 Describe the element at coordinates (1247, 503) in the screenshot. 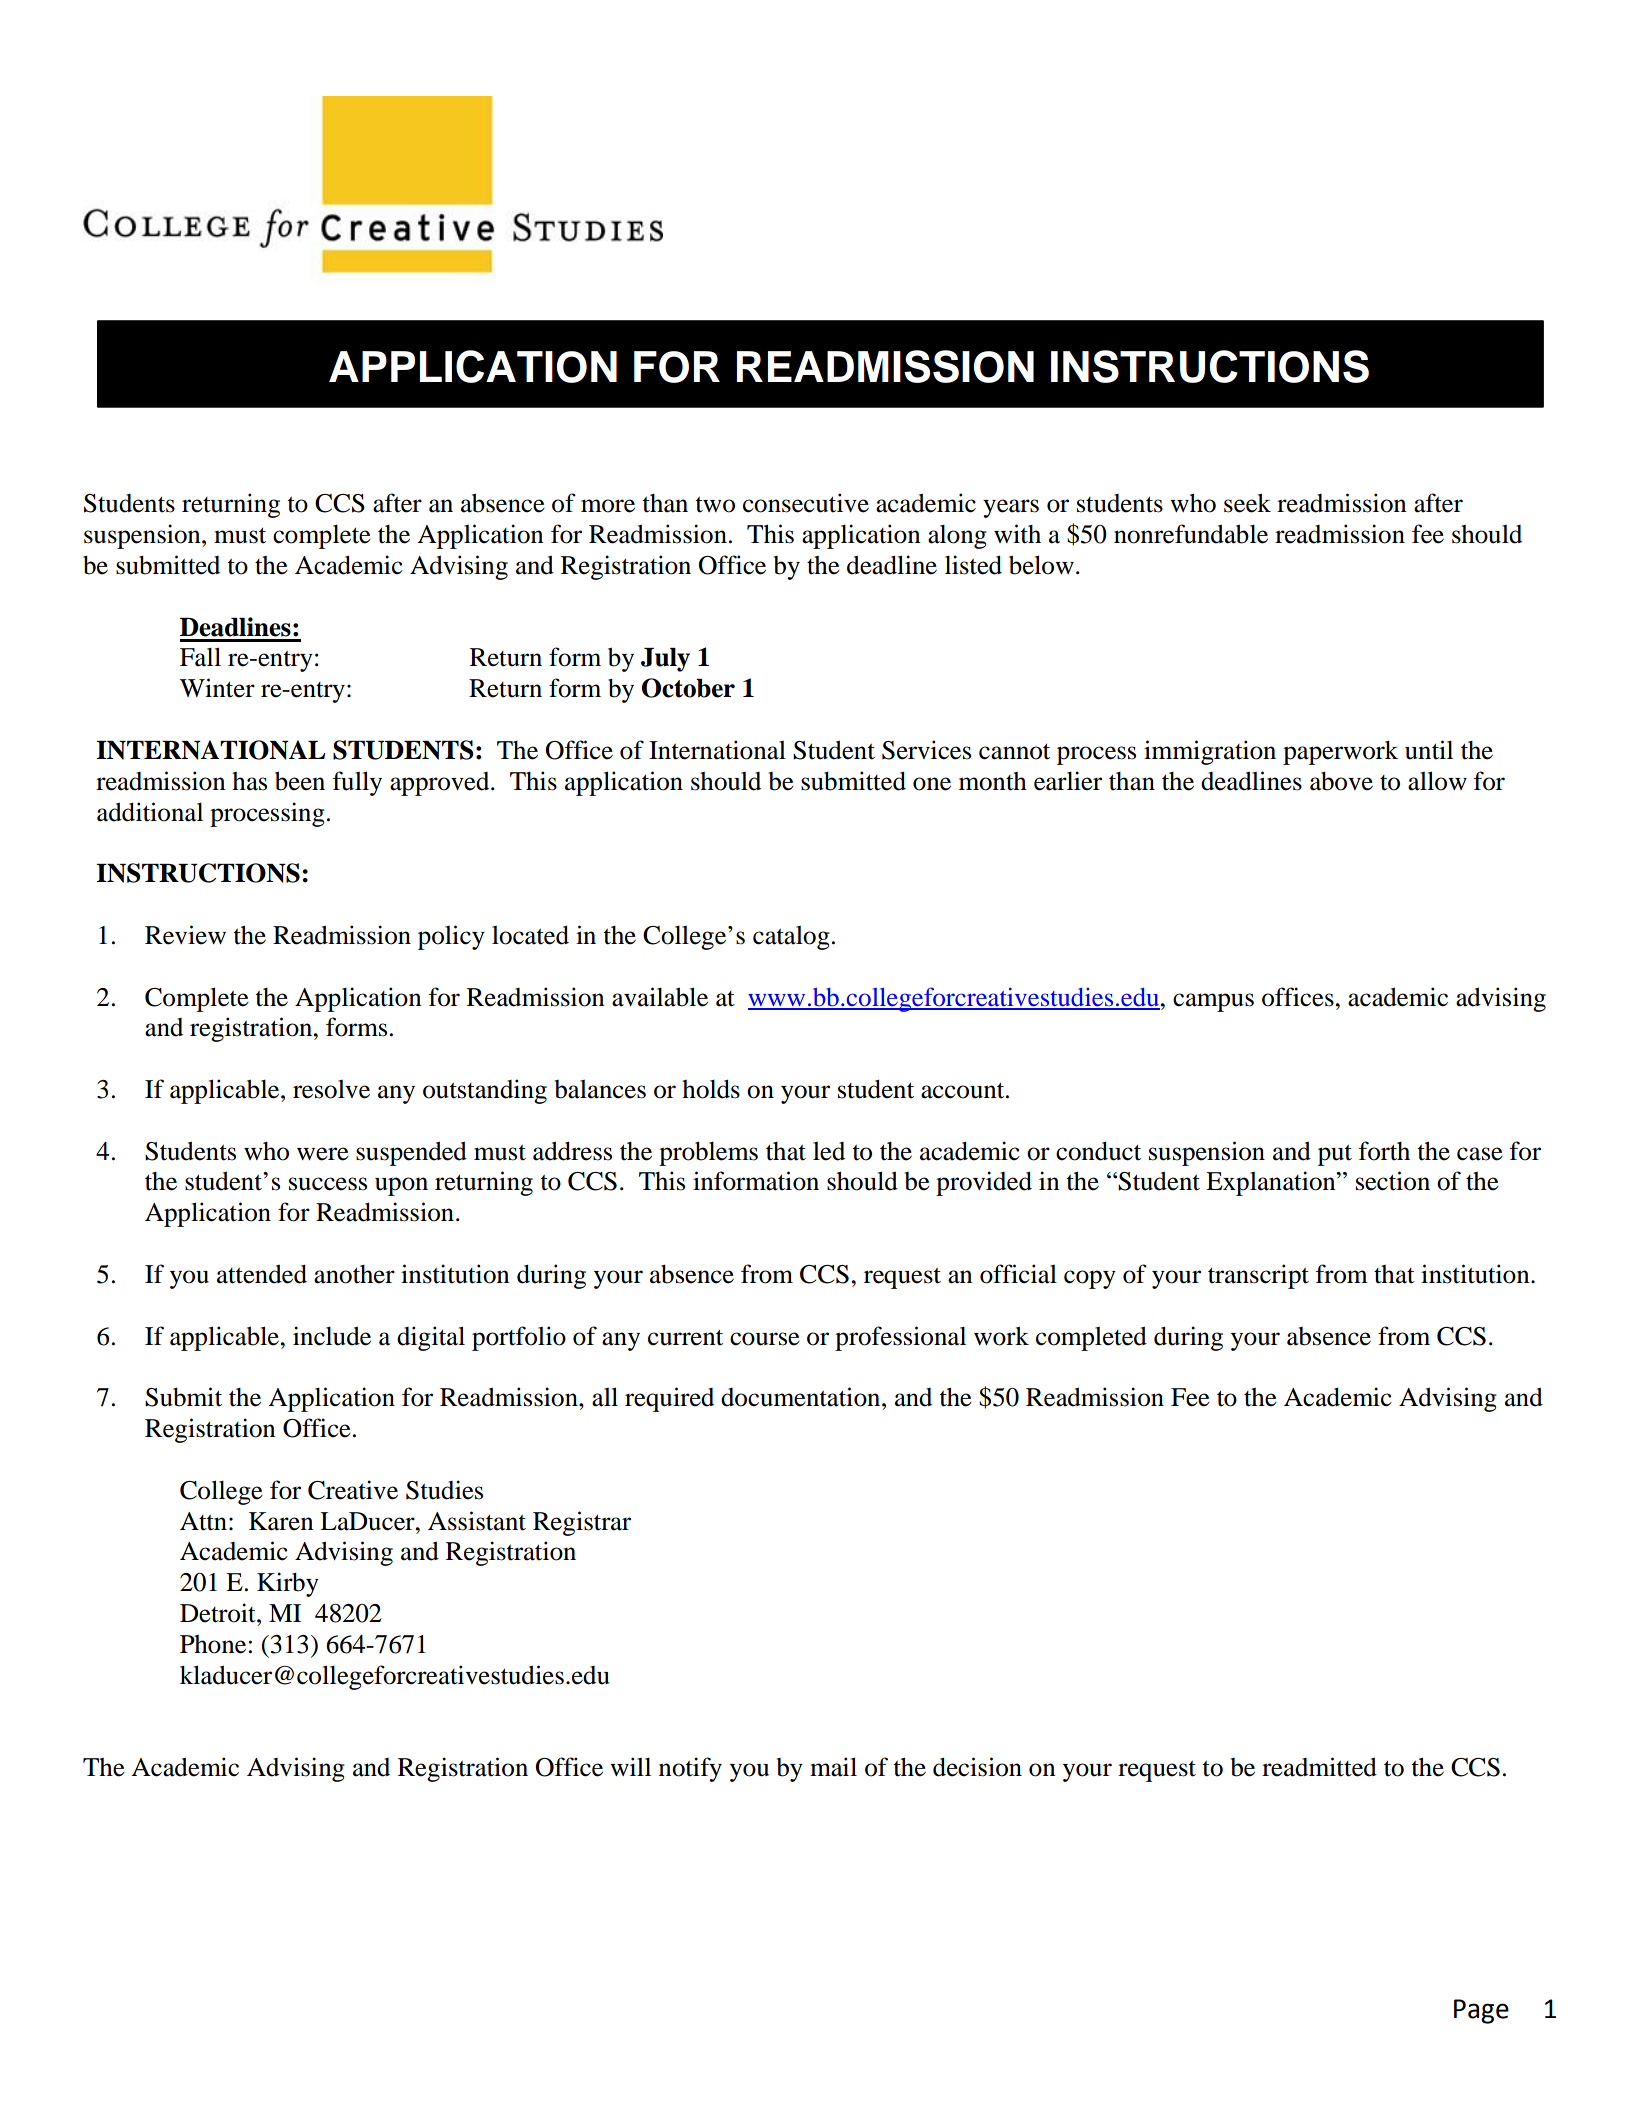

I see `seek` at that location.
